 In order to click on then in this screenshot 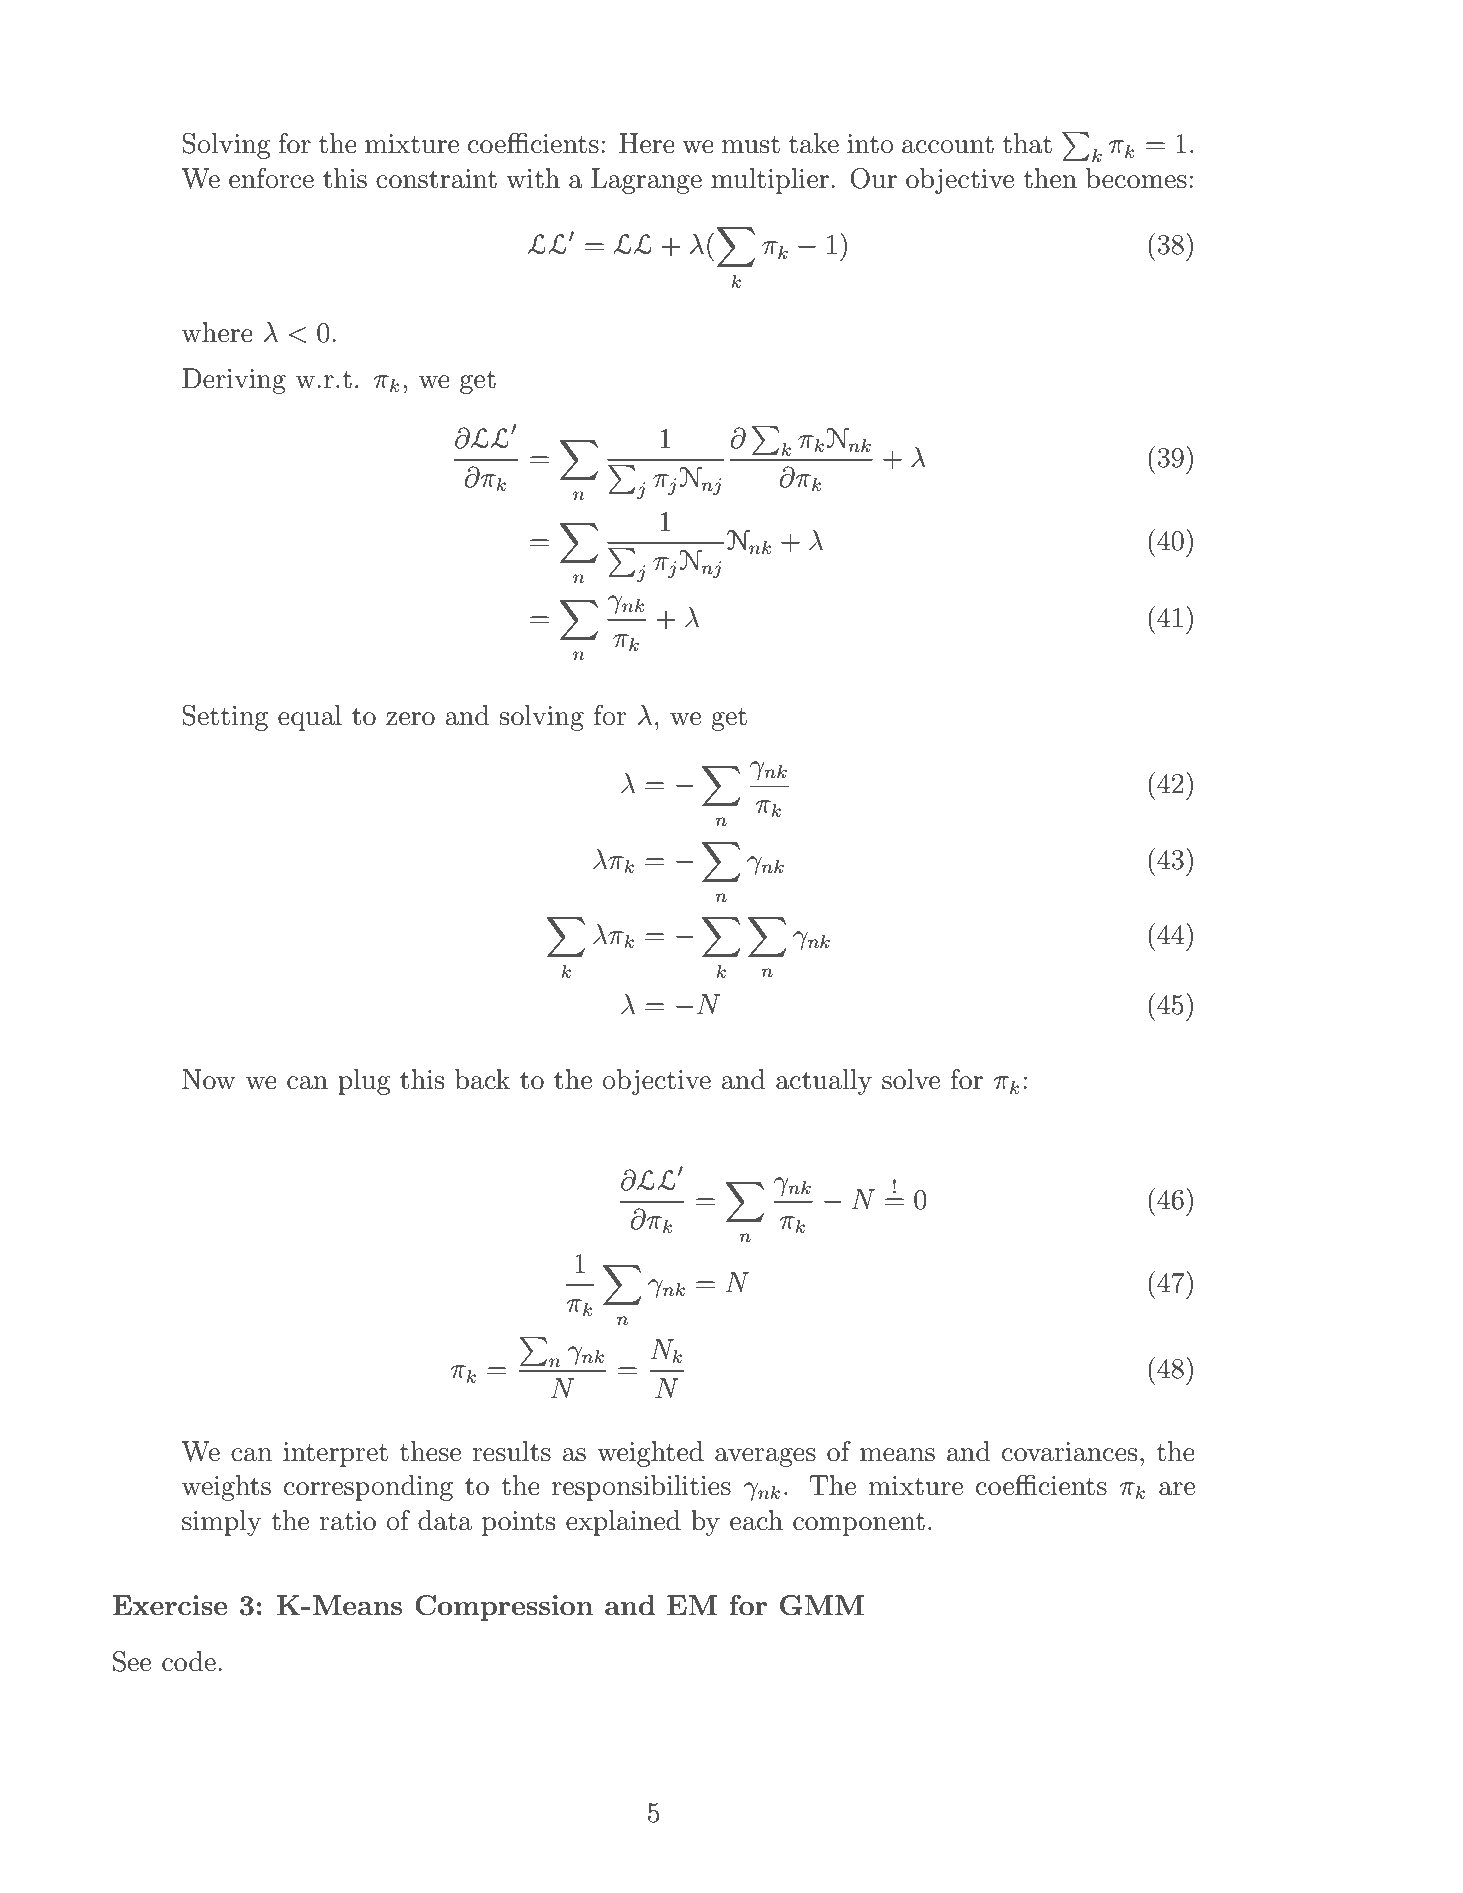, I will do `click(1050, 178)`.
